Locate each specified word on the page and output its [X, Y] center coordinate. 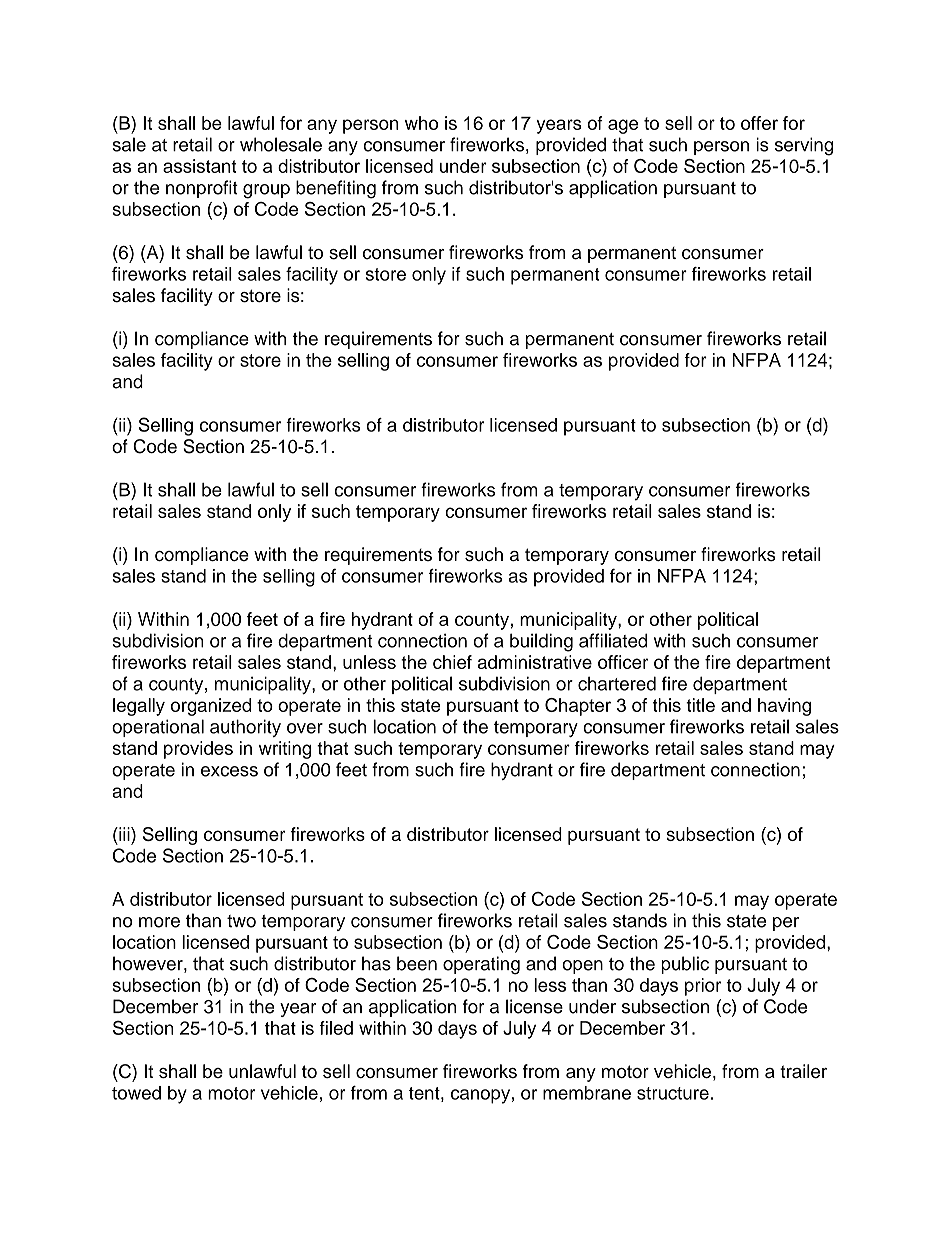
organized [211, 707]
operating [481, 965]
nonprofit [202, 189]
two [241, 921]
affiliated [613, 640]
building [541, 642]
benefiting [336, 189]
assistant [199, 166]
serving [804, 146]
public [685, 965]
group [266, 191]
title [700, 705]
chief [452, 662]
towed [136, 1093]
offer [759, 123]
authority [245, 728]
